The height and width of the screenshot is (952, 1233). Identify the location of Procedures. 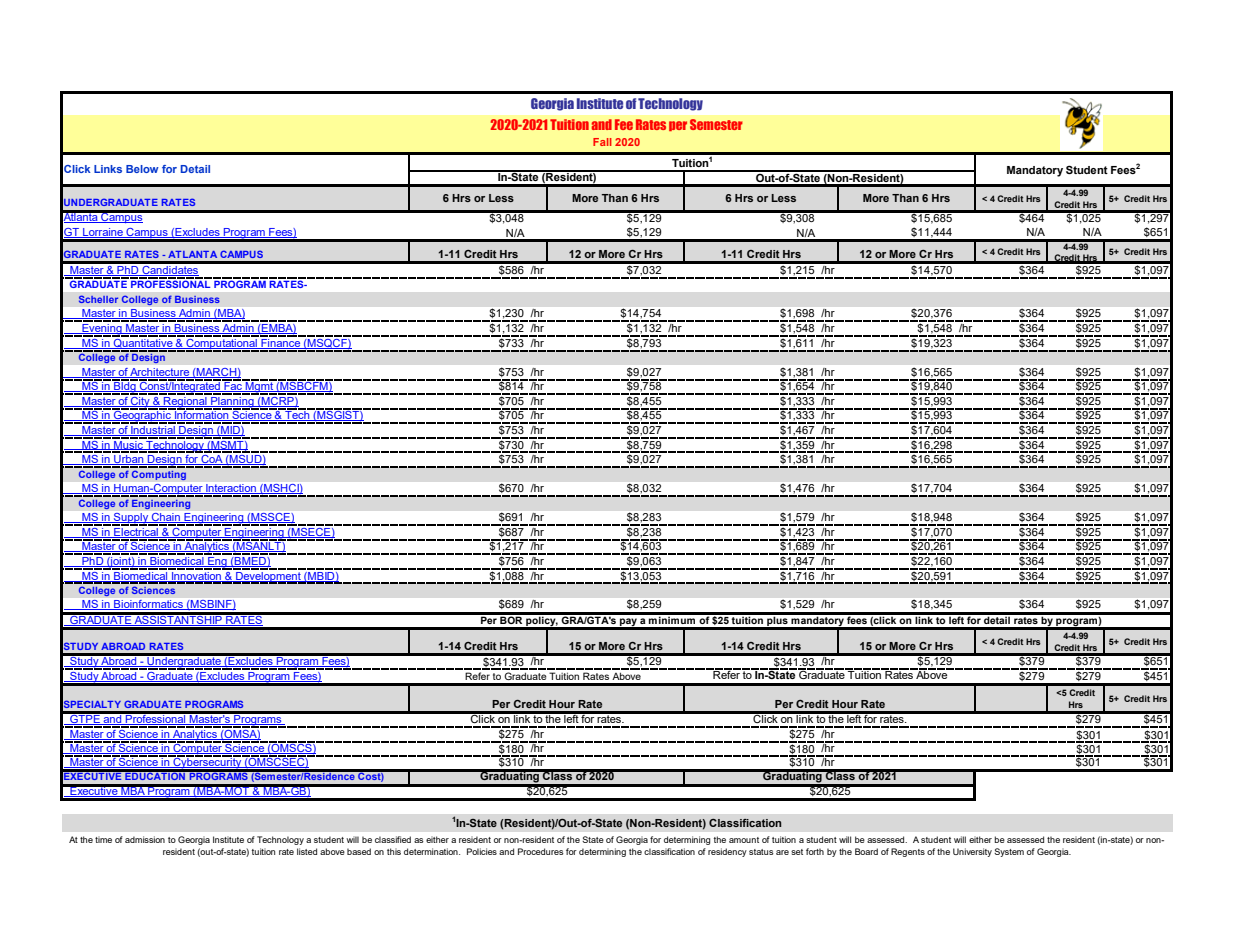
(541, 851).
